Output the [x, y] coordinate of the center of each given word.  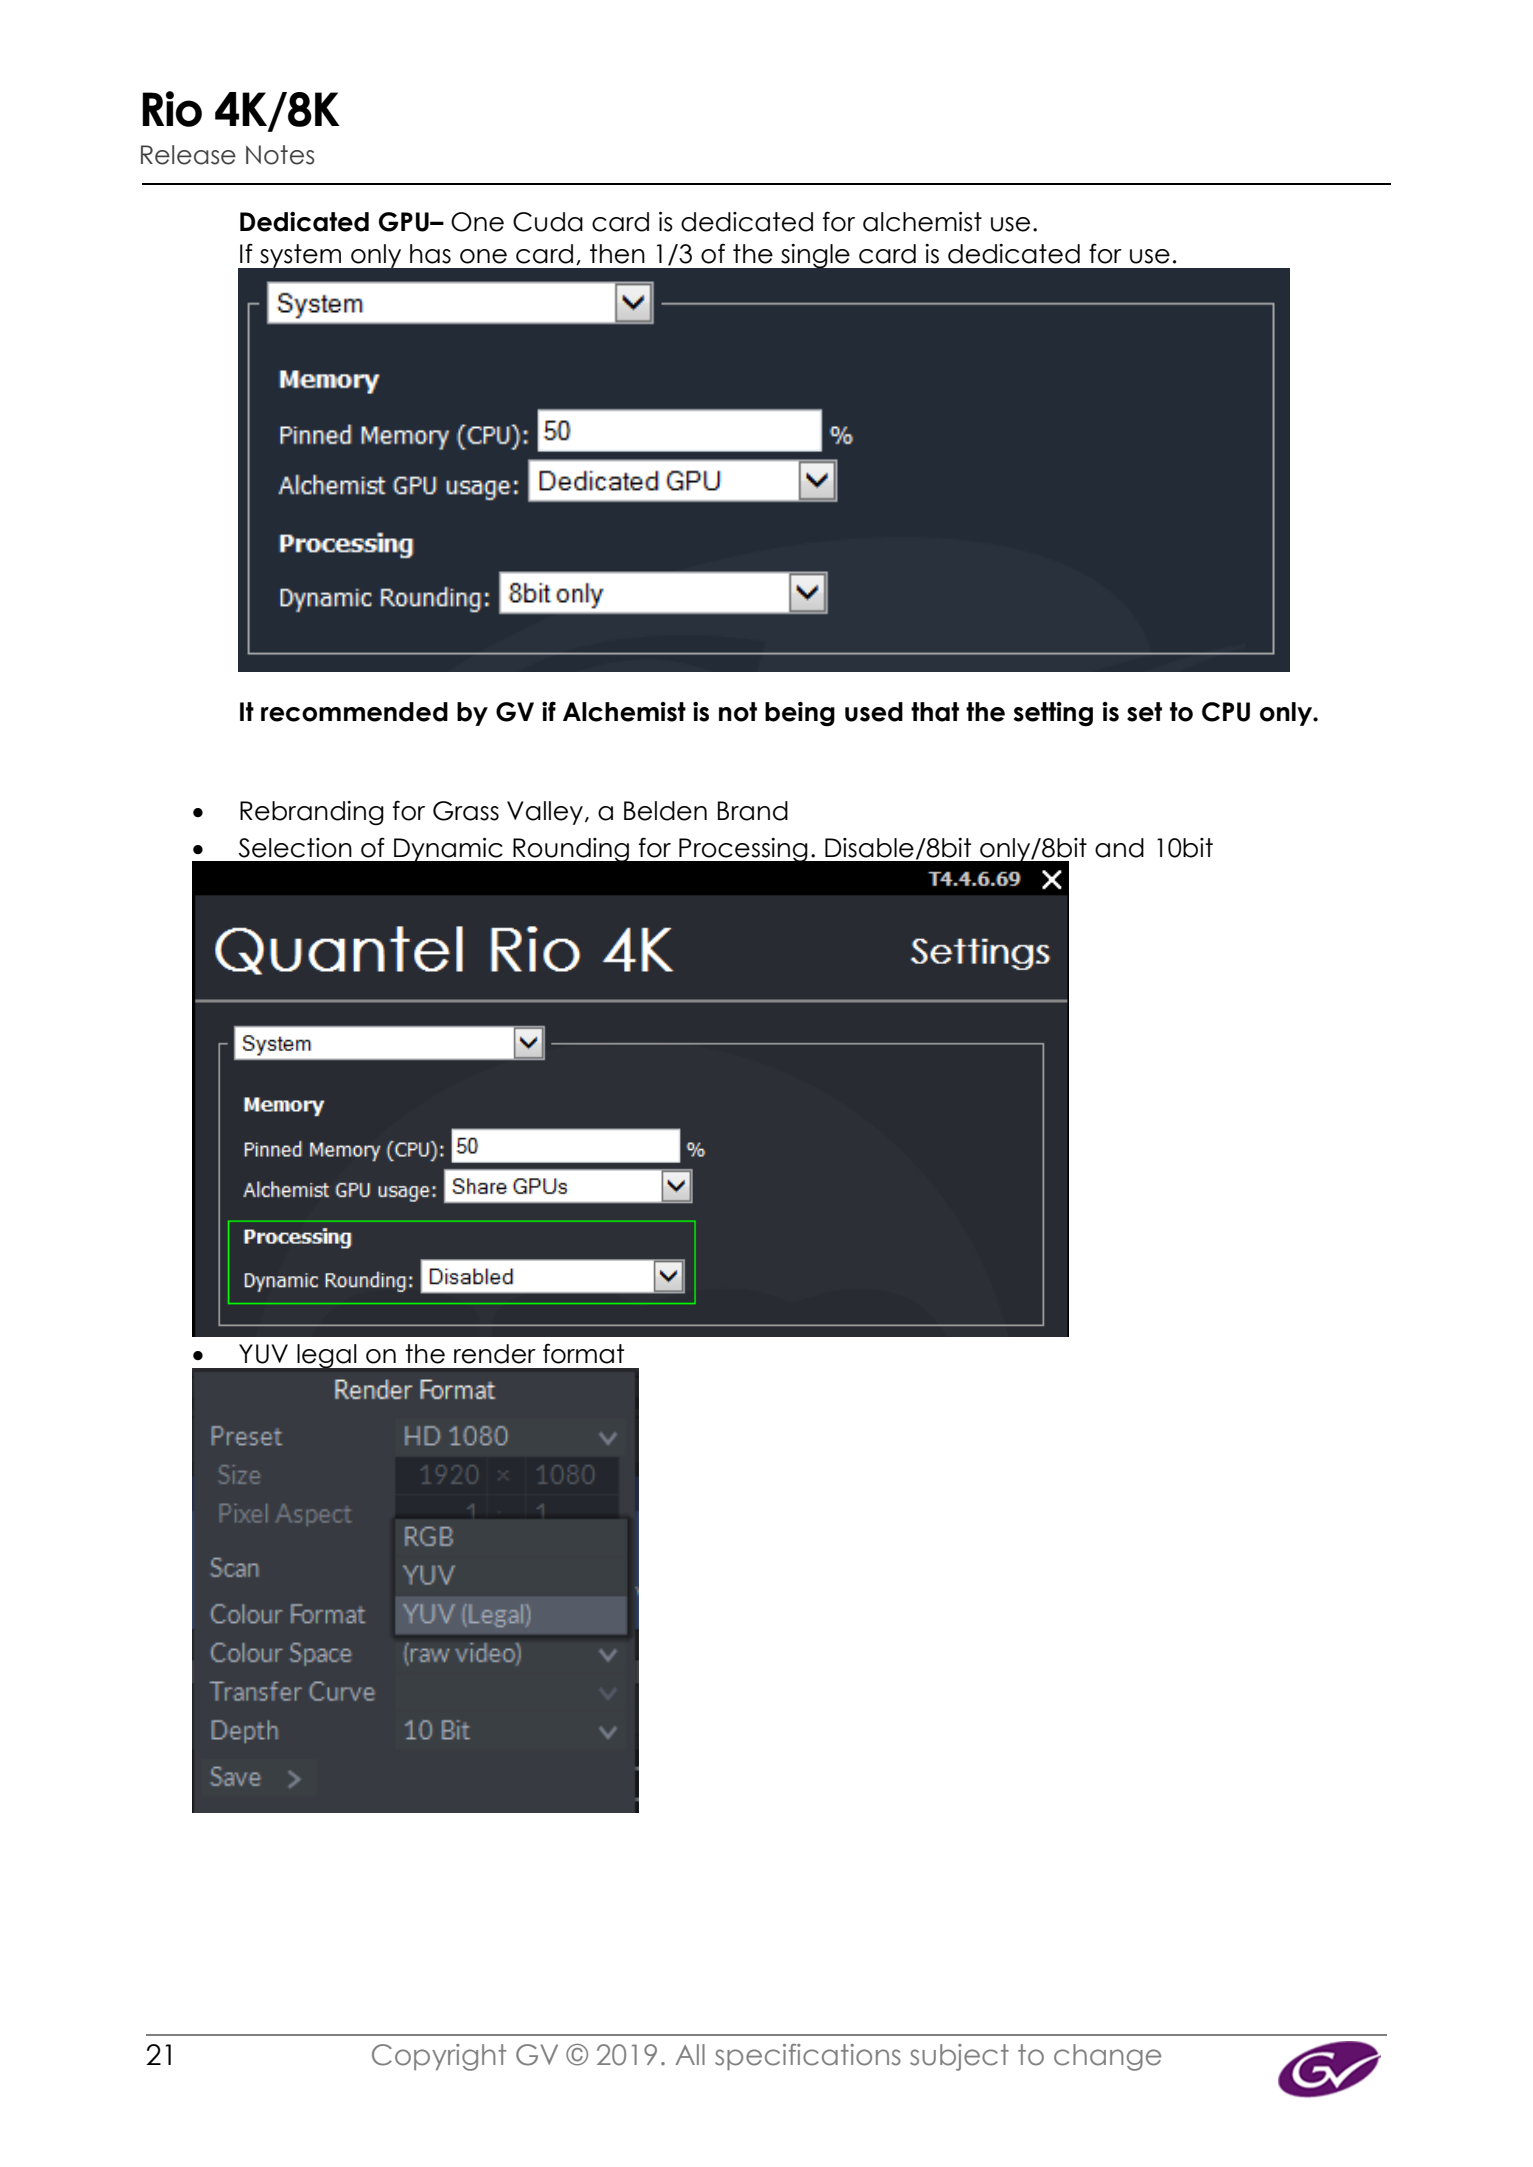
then [617, 254]
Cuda [548, 222]
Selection [295, 848]
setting [1053, 714]
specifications [808, 2057]
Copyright [439, 2057]
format [583, 1353]
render [495, 1354]
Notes [280, 155]
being [800, 714]
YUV [263, 1354]
